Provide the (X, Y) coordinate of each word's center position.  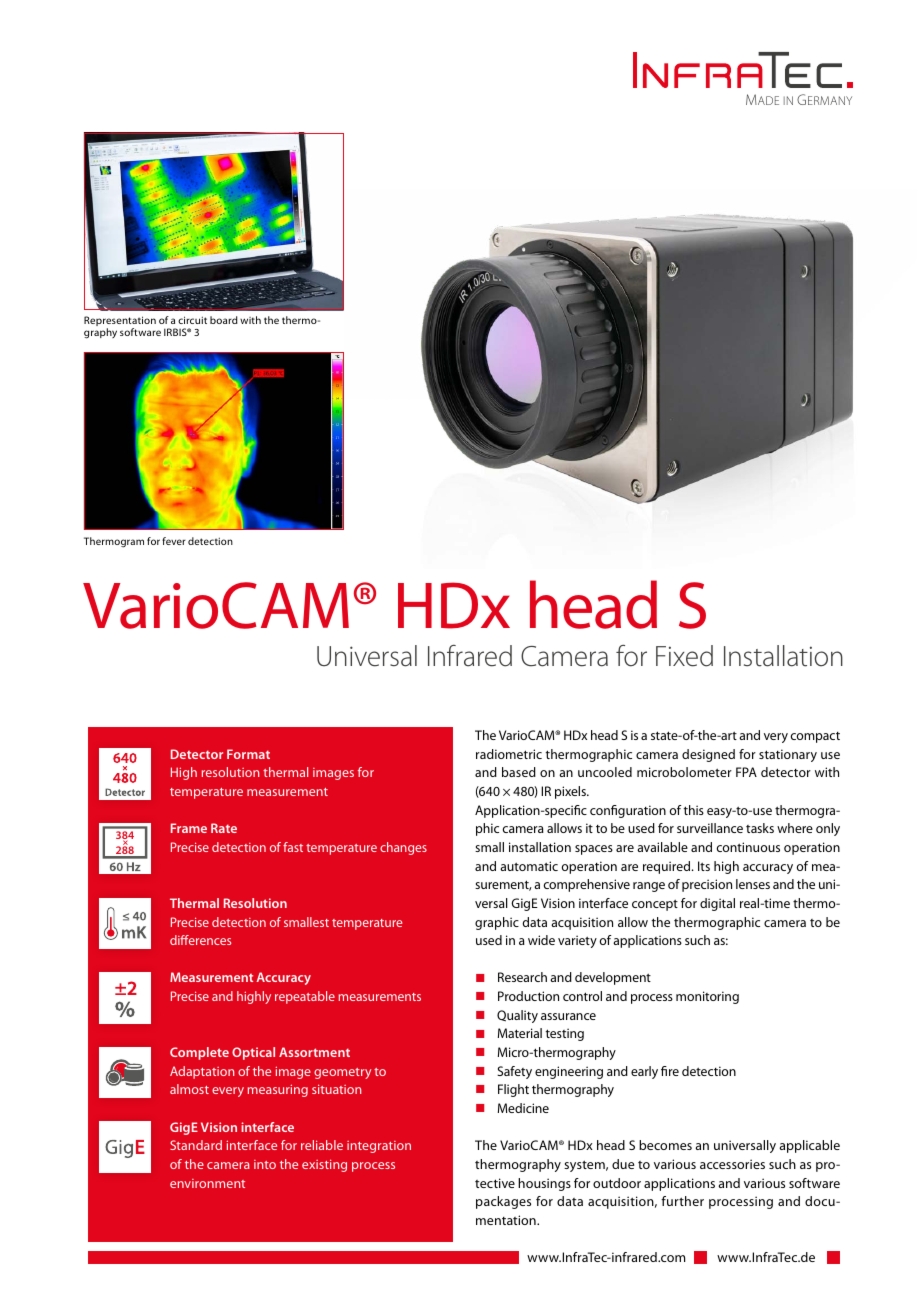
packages (503, 1202)
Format (248, 754)
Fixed (684, 656)
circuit (192, 320)
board (224, 320)
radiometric (509, 754)
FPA (746, 772)
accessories (732, 1164)
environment (207, 1183)
